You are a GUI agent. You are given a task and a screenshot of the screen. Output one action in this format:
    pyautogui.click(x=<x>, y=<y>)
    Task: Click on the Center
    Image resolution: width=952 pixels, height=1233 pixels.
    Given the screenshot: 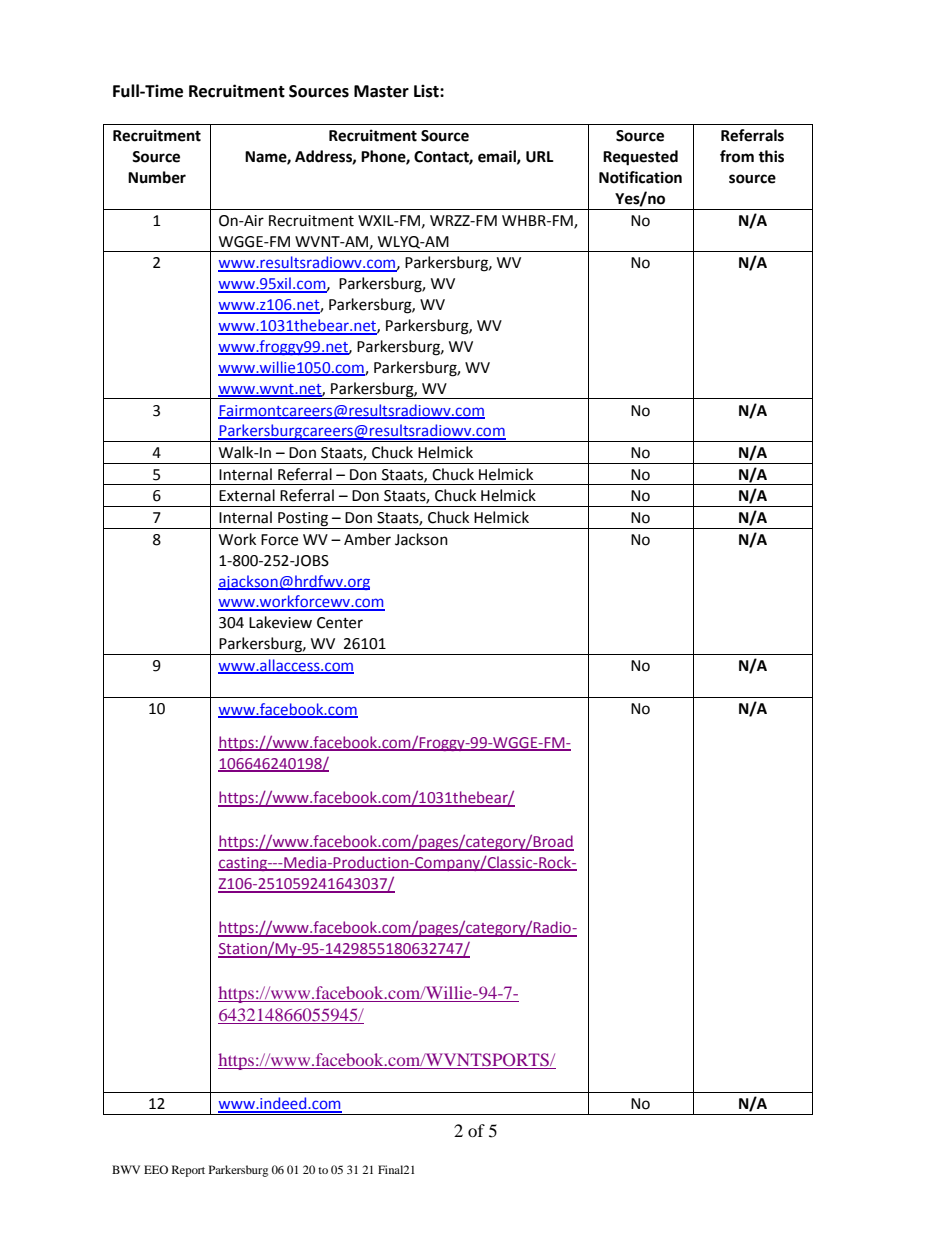 What is the action you would take?
    pyautogui.click(x=340, y=623)
